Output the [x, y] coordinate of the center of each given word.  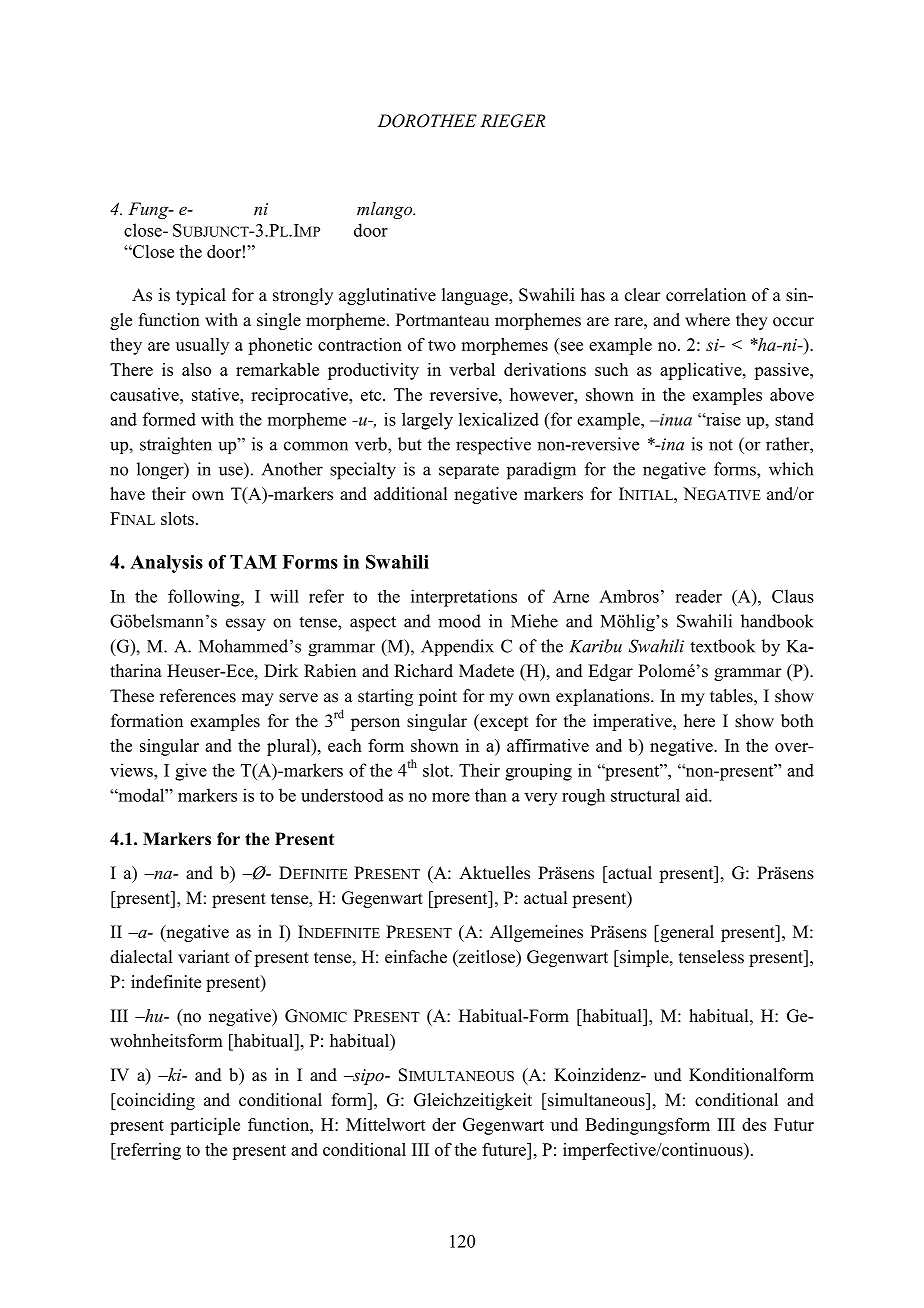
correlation [706, 295]
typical [201, 296]
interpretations [464, 598]
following [205, 598]
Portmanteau [442, 320]
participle [205, 1126]
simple [644, 958]
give [191, 772]
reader [698, 596]
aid [698, 795]
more [451, 797]
